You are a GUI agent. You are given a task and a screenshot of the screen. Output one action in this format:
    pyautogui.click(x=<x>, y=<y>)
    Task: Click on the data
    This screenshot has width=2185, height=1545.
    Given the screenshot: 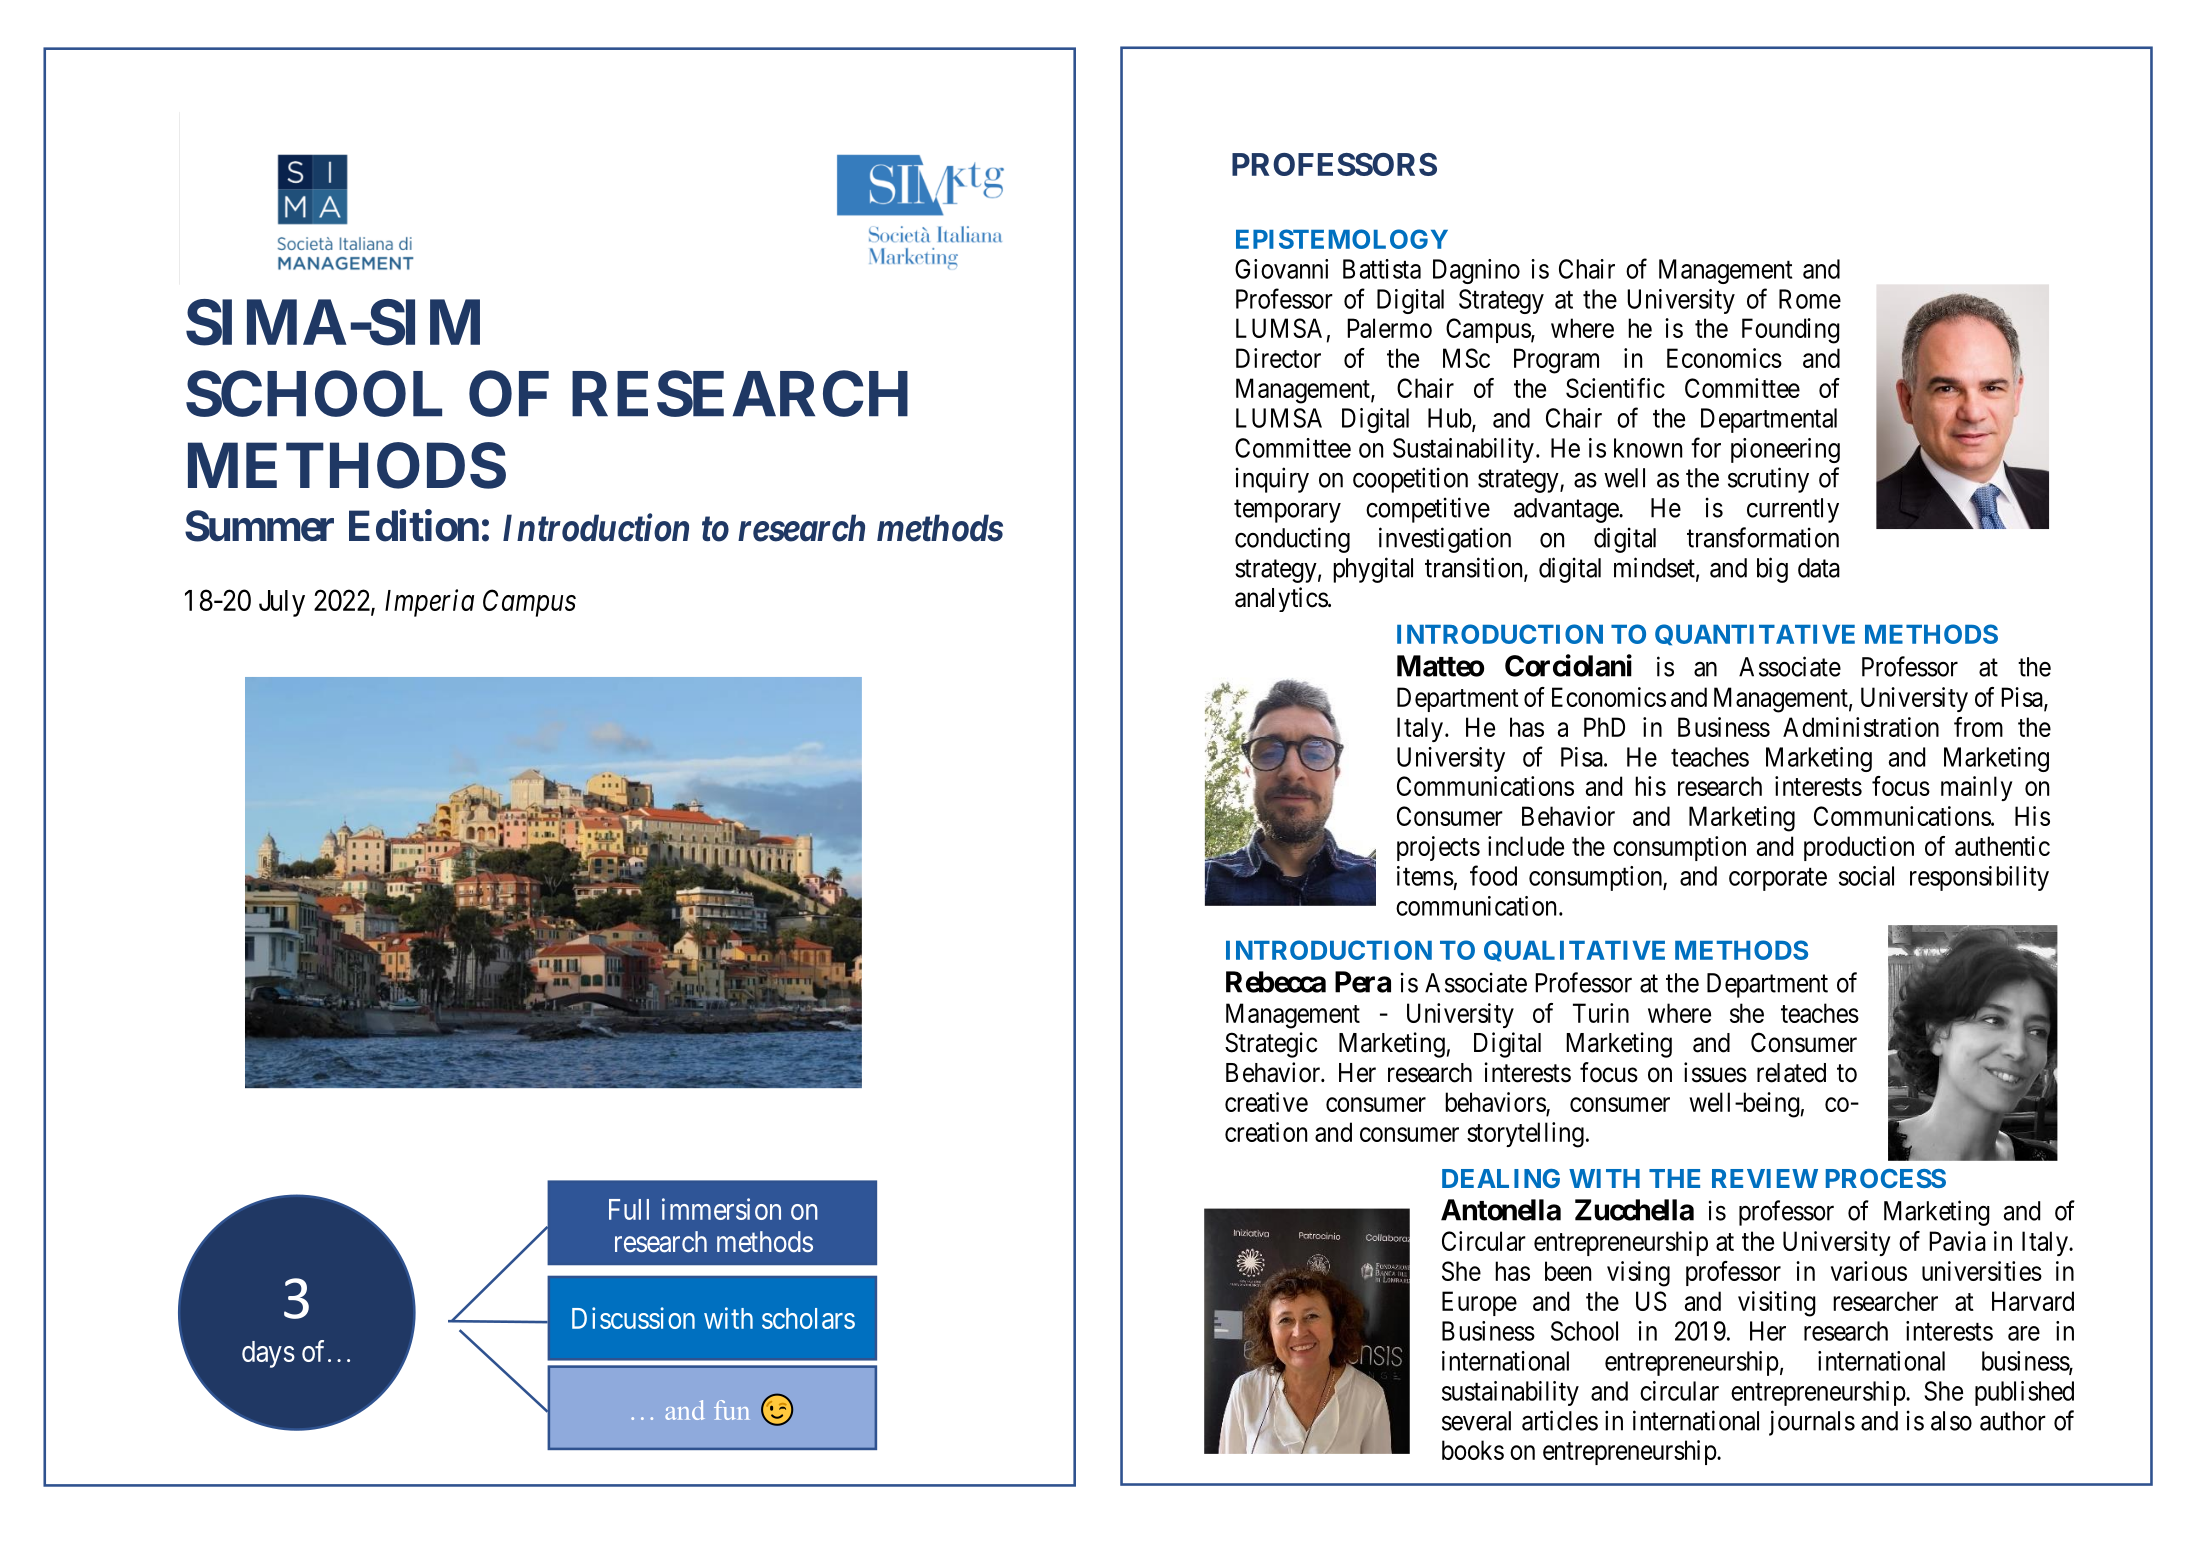 What is the action you would take?
    pyautogui.click(x=1819, y=568)
